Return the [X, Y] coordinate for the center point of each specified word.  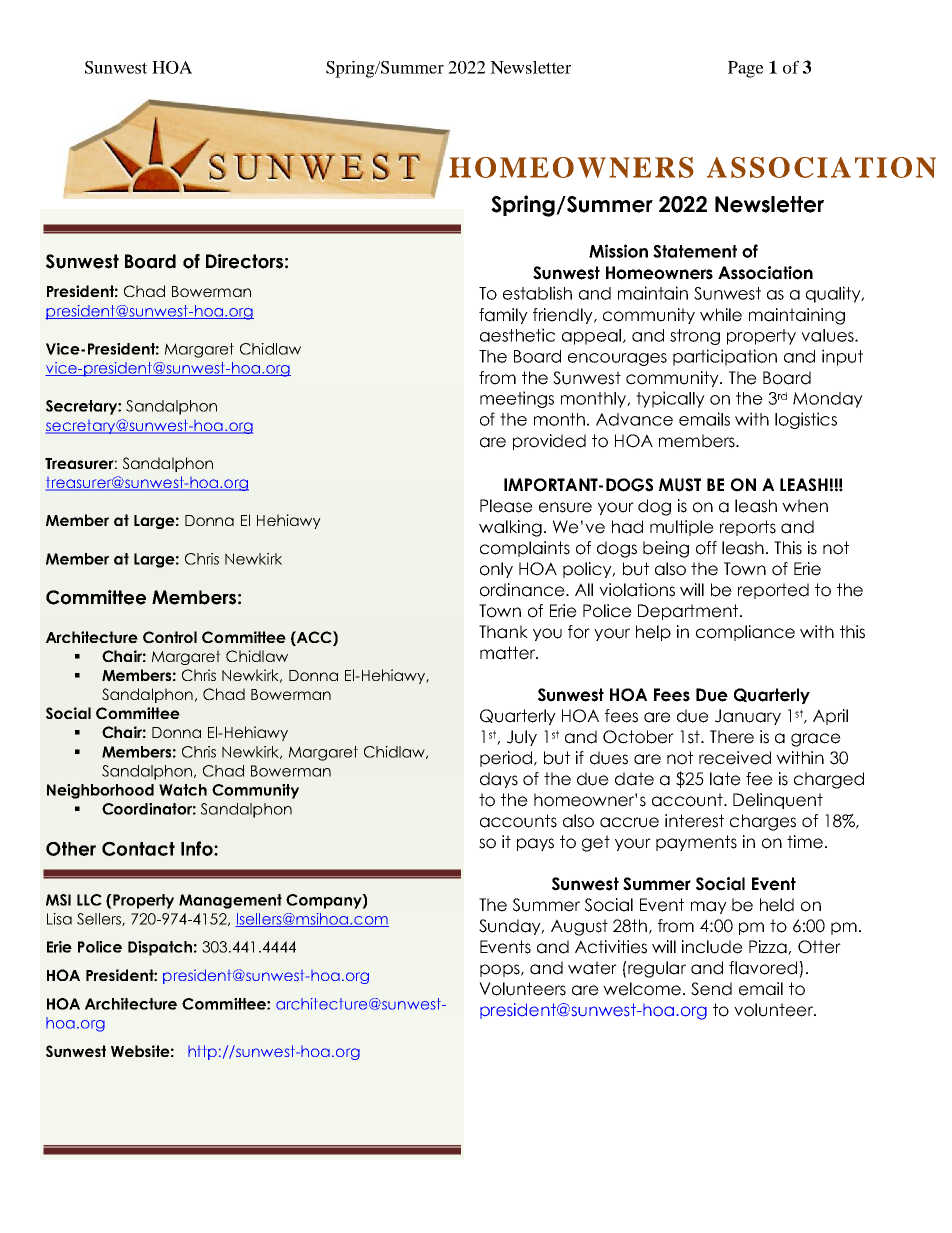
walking [510, 528]
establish [537, 293]
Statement [695, 251]
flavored [763, 968]
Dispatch [160, 948]
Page [746, 69]
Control [170, 637]
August [579, 927]
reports [748, 528]
